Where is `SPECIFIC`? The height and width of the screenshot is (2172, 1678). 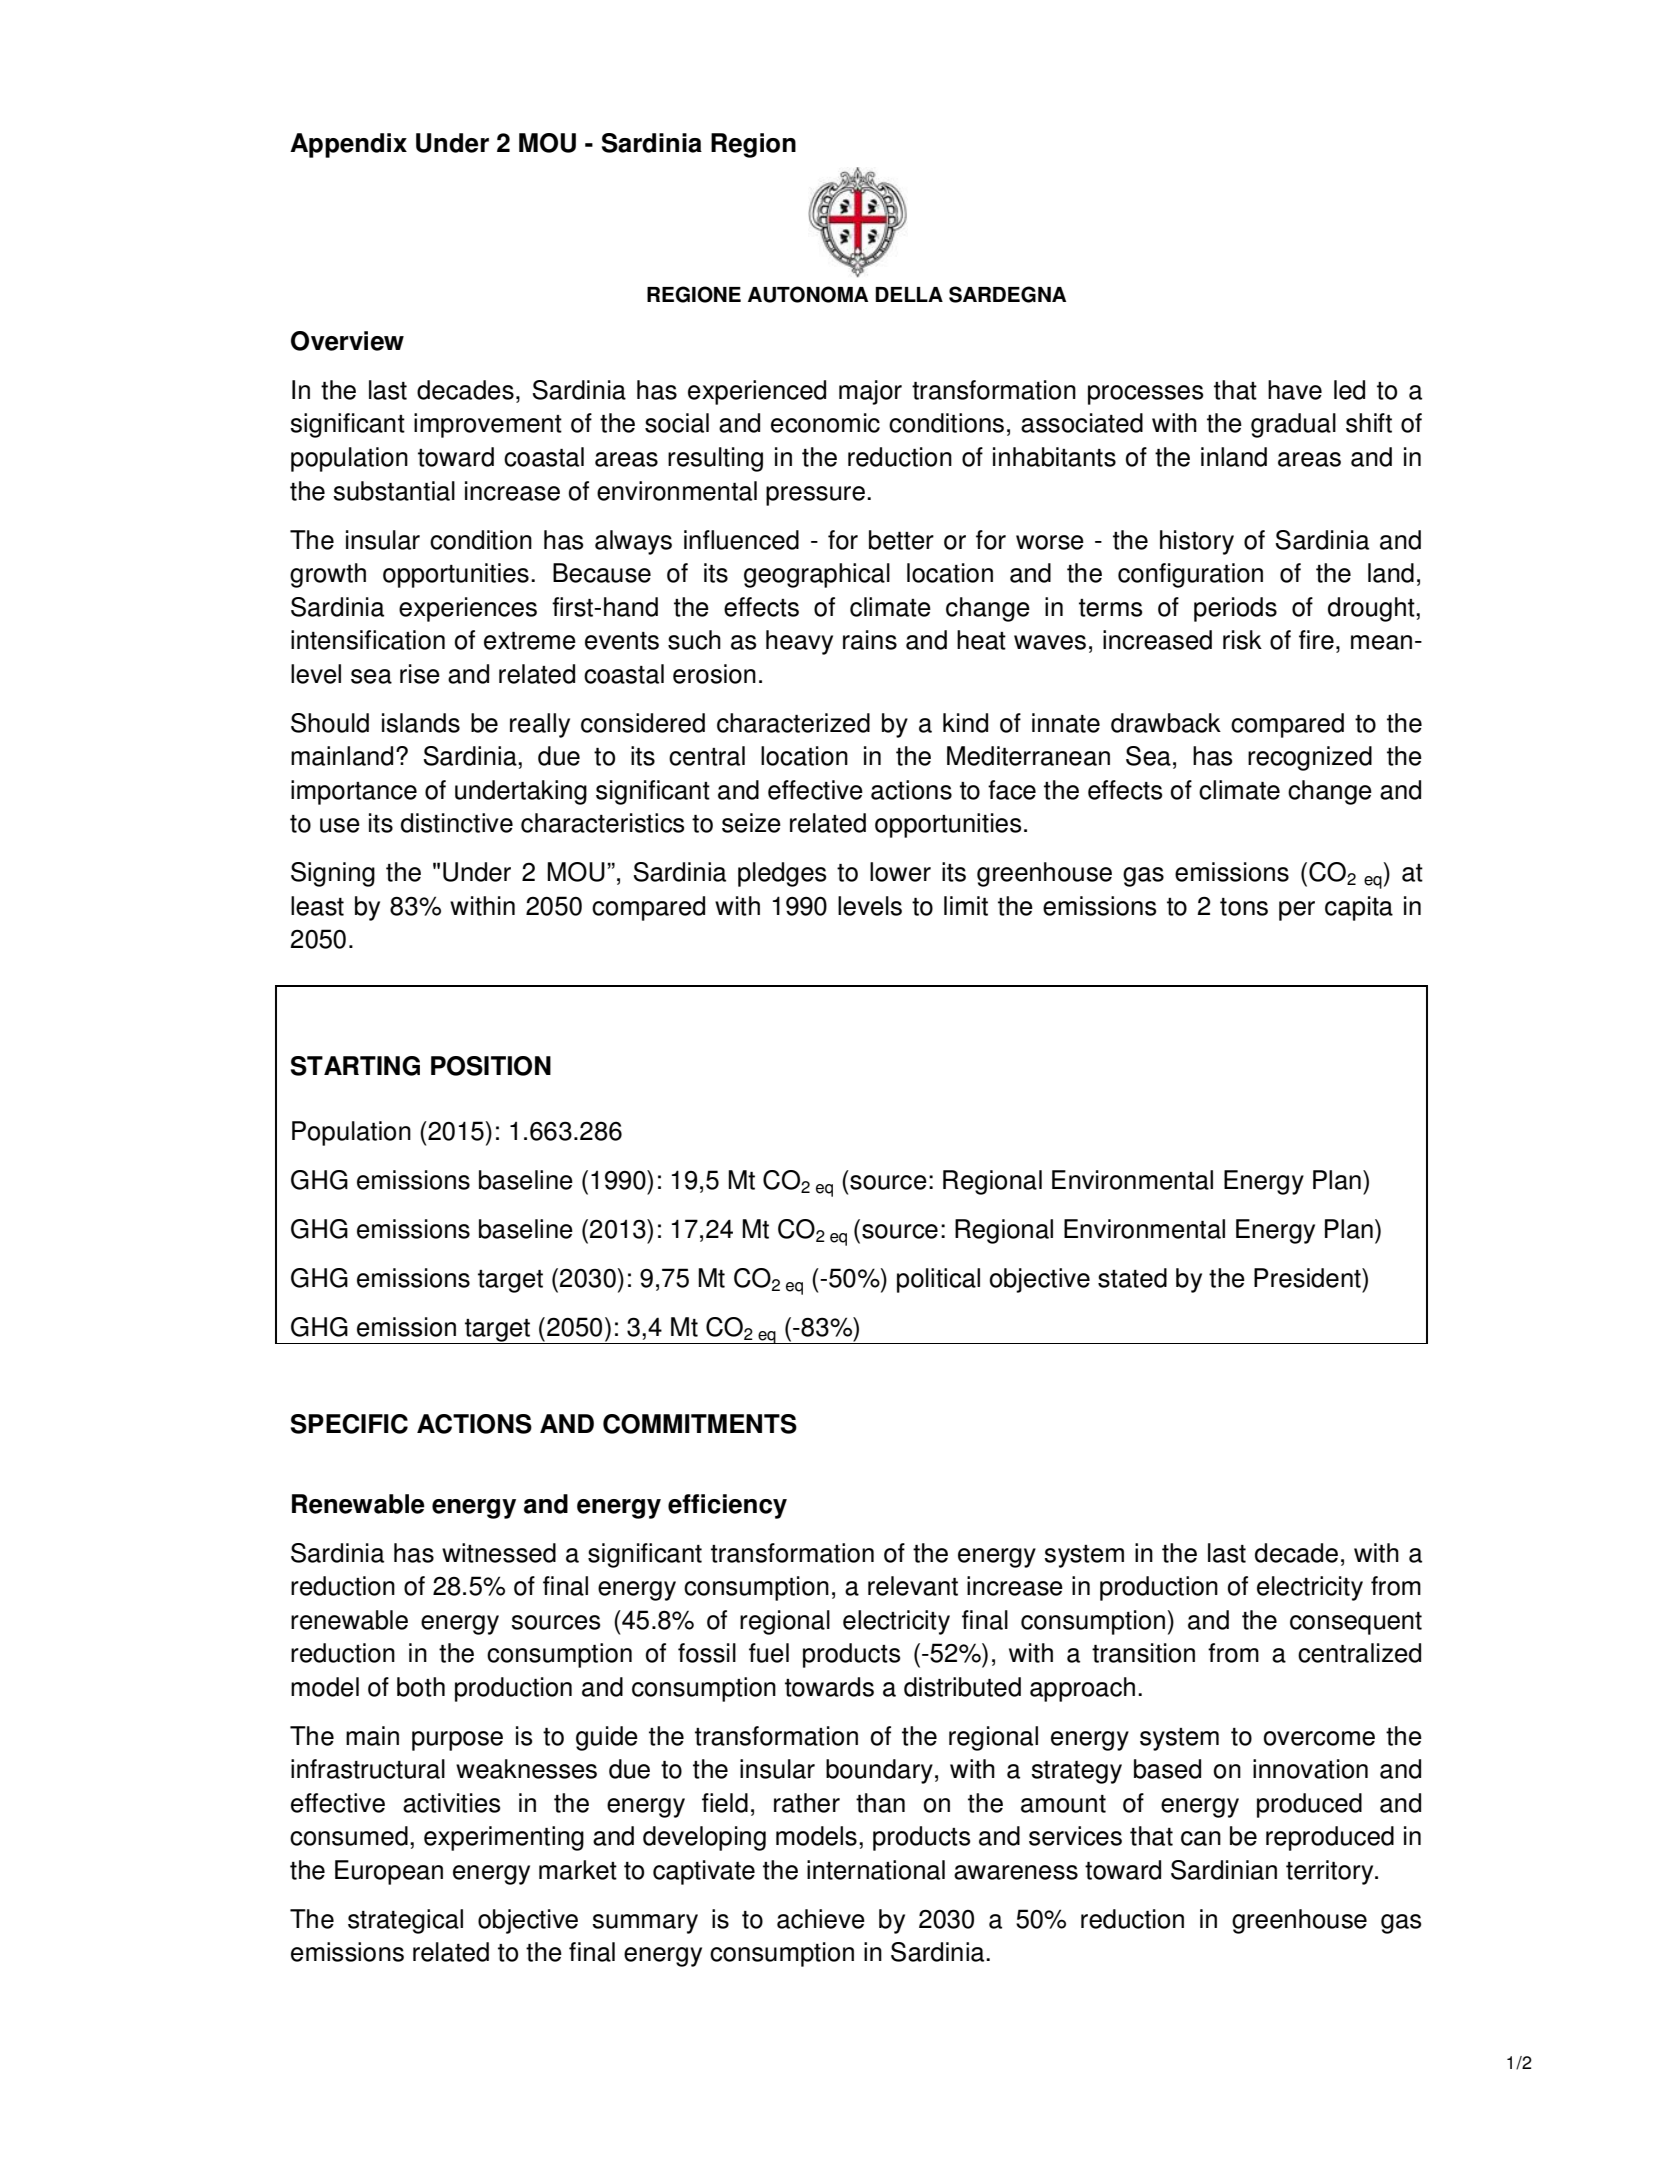
SPECIFIC is located at coordinates (349, 1424).
